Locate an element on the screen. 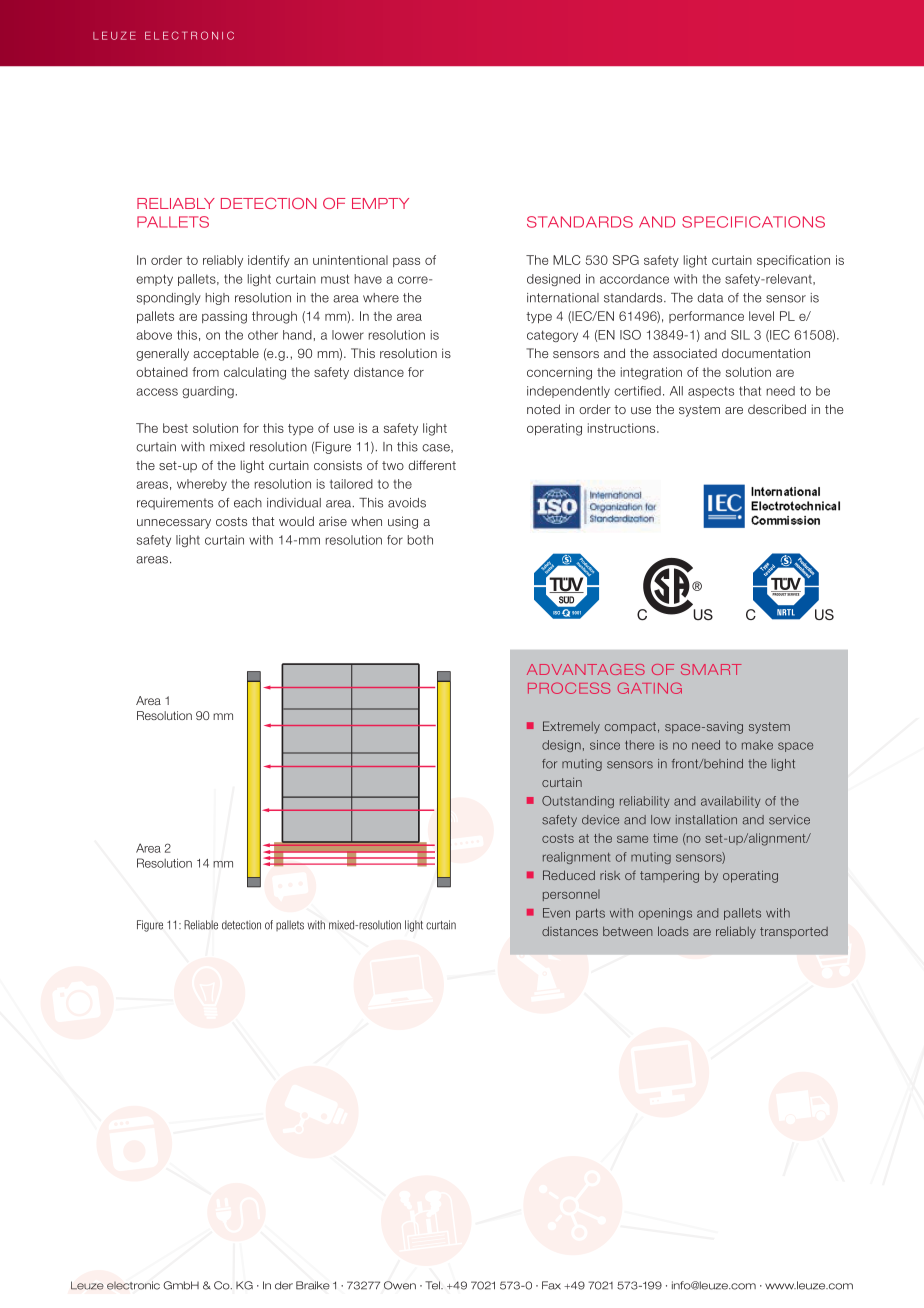 This screenshot has height=1308, width=924. Owen is located at coordinates (400, 1285).
